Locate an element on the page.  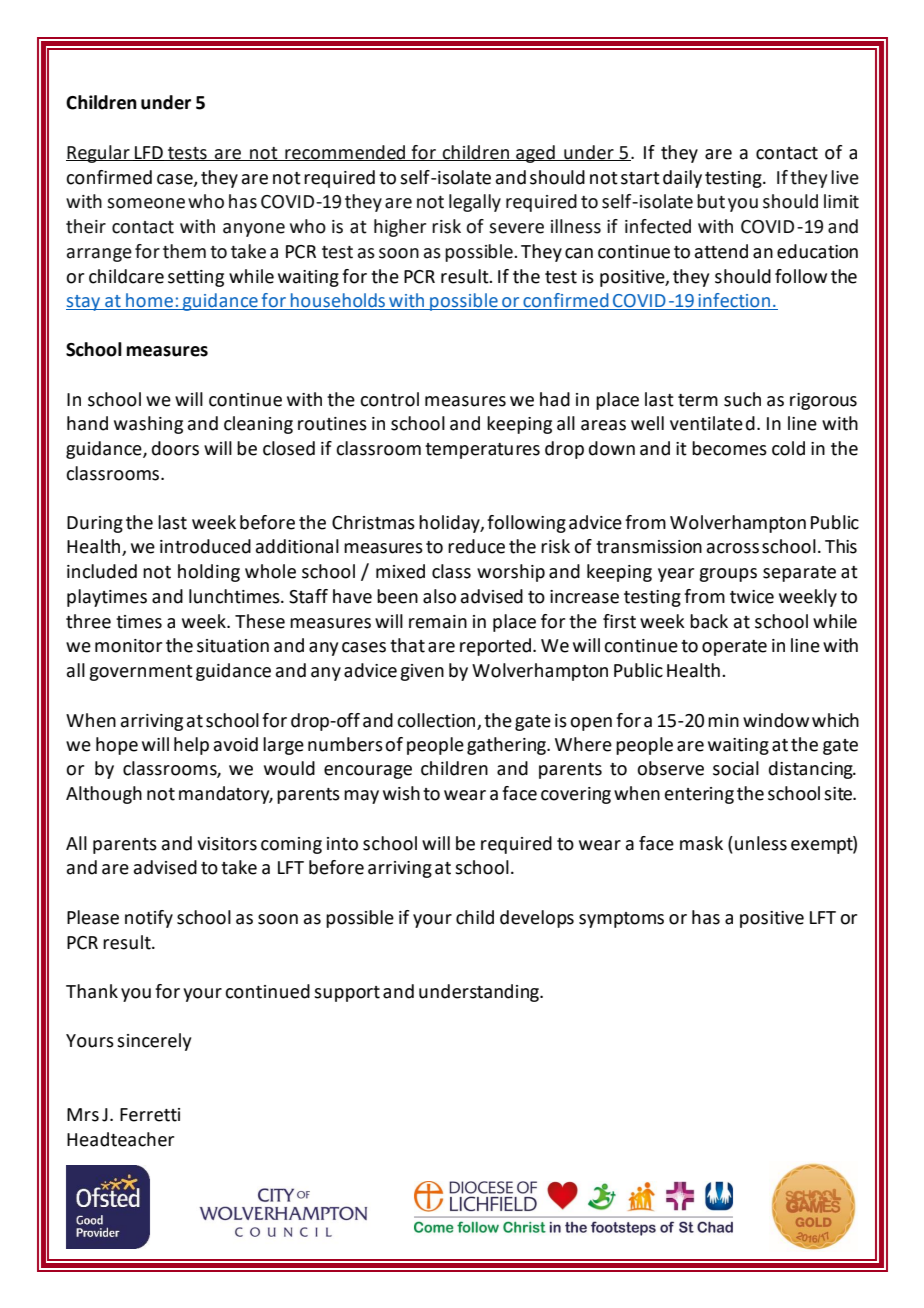
legally is located at coordinates (475, 203).
